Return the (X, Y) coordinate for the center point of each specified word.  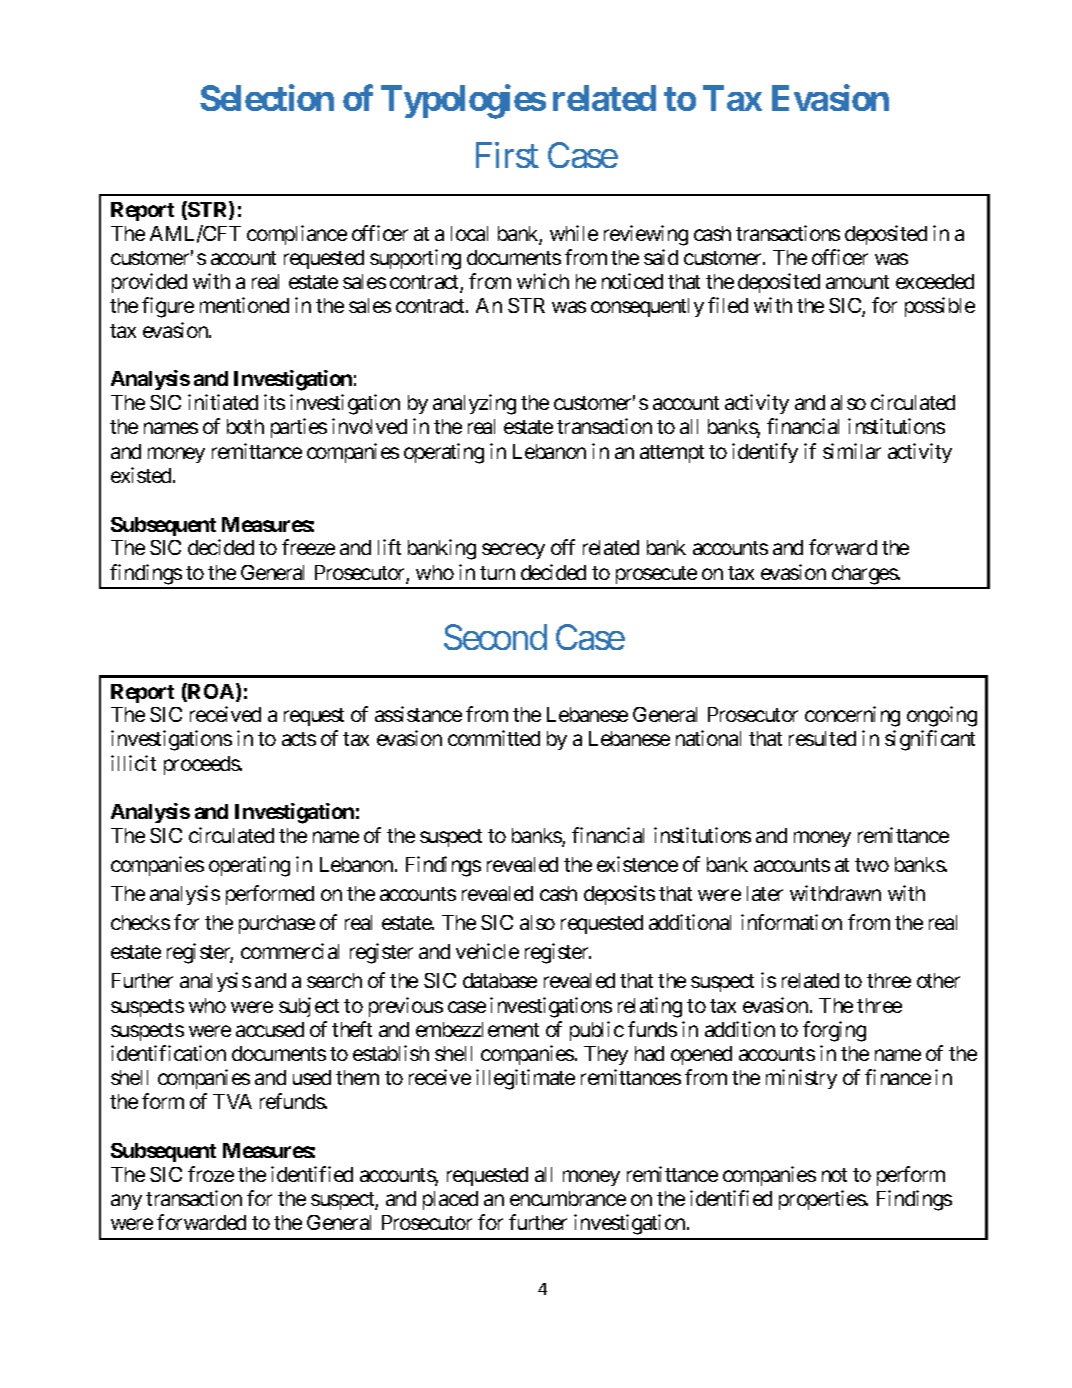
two (872, 865)
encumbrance (568, 1198)
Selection (267, 98)
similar (852, 451)
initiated (223, 402)
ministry (801, 1079)
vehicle (487, 951)
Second (495, 637)
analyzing (474, 404)
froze (211, 1174)
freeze (308, 547)
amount (857, 282)
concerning (852, 716)
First (507, 155)
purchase (277, 924)
